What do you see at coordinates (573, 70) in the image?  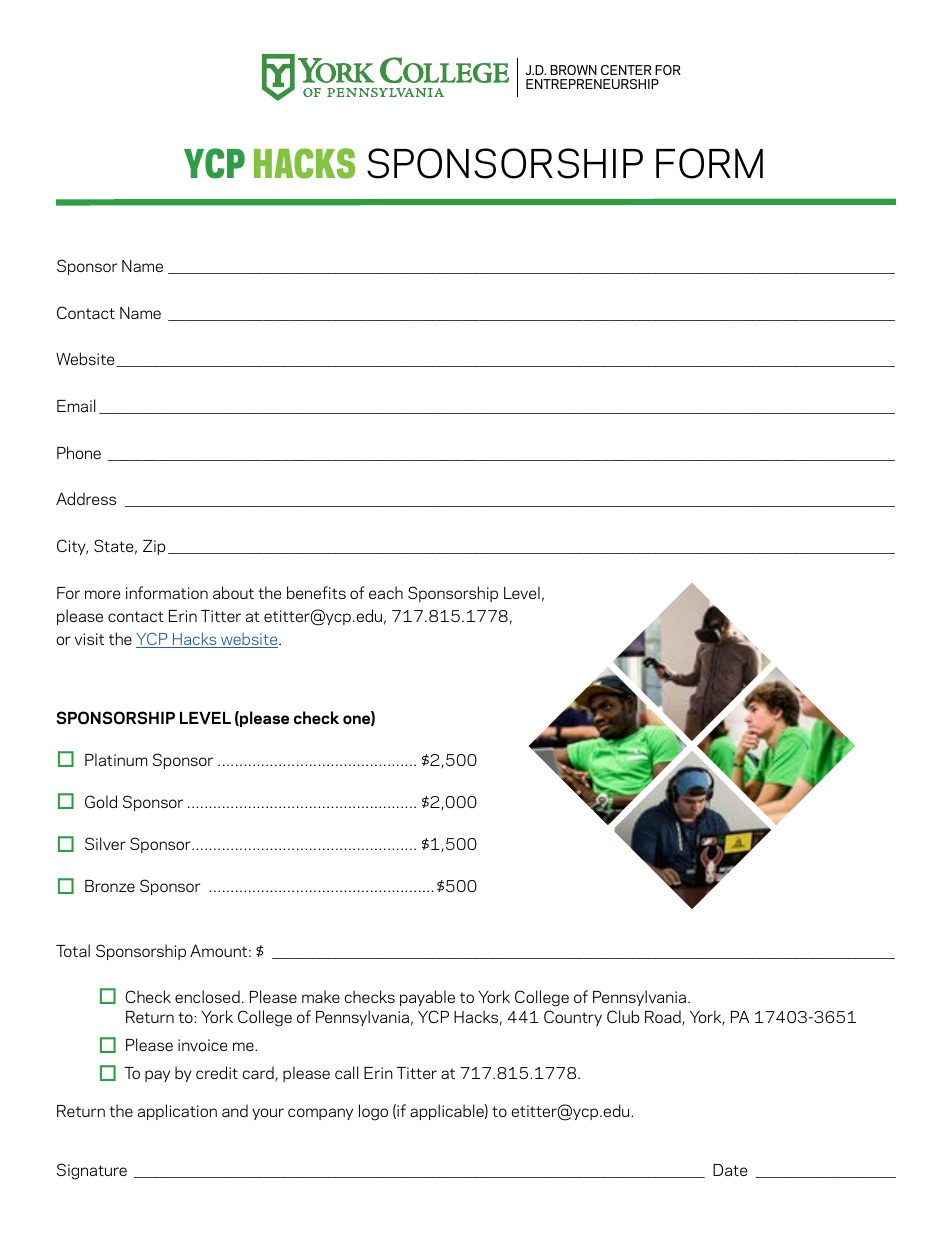 I see `BROWN` at bounding box center [573, 70].
